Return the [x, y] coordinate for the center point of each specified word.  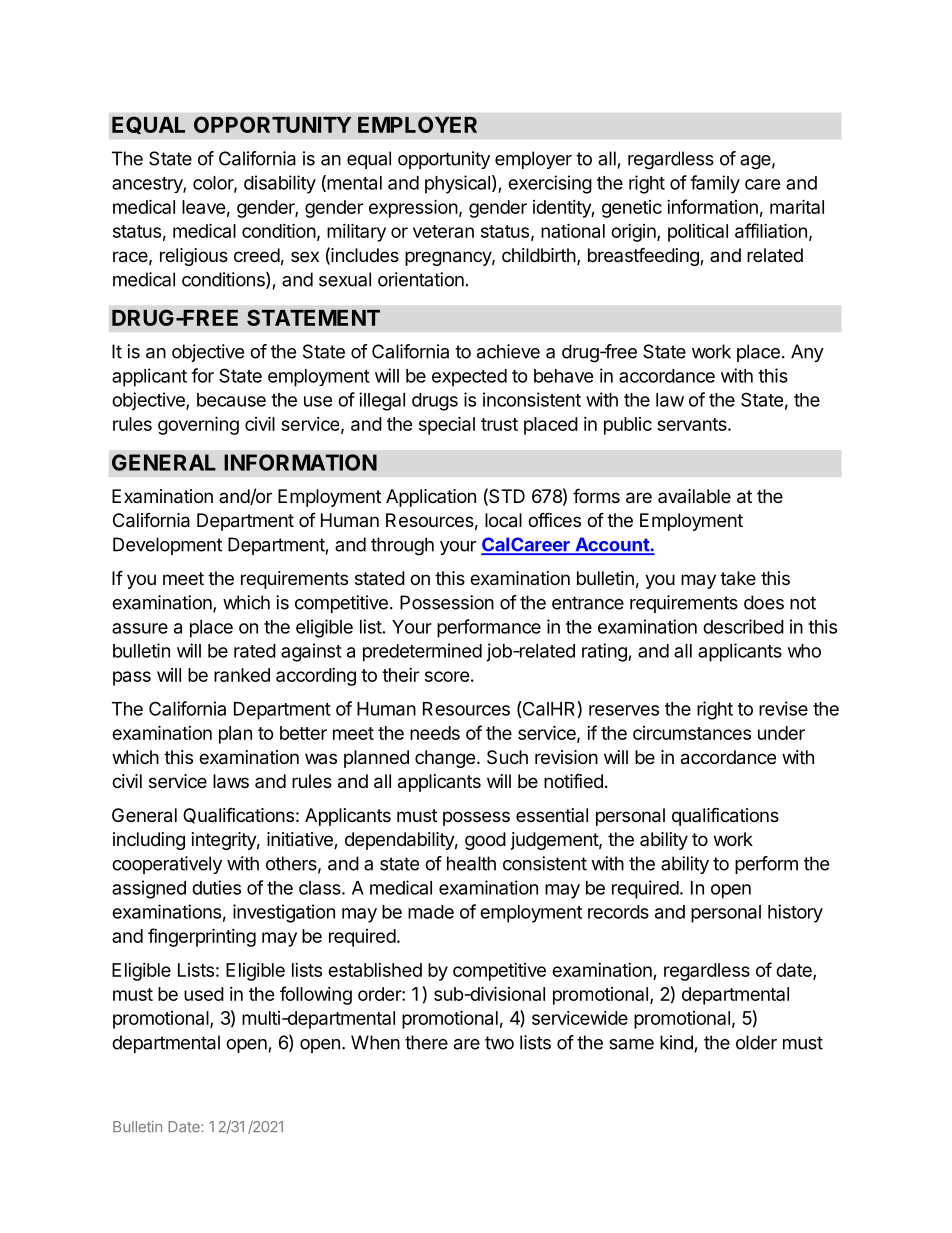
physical [457, 184]
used [204, 994]
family [715, 184]
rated [255, 651]
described [743, 626]
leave [204, 207]
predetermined [422, 652]
